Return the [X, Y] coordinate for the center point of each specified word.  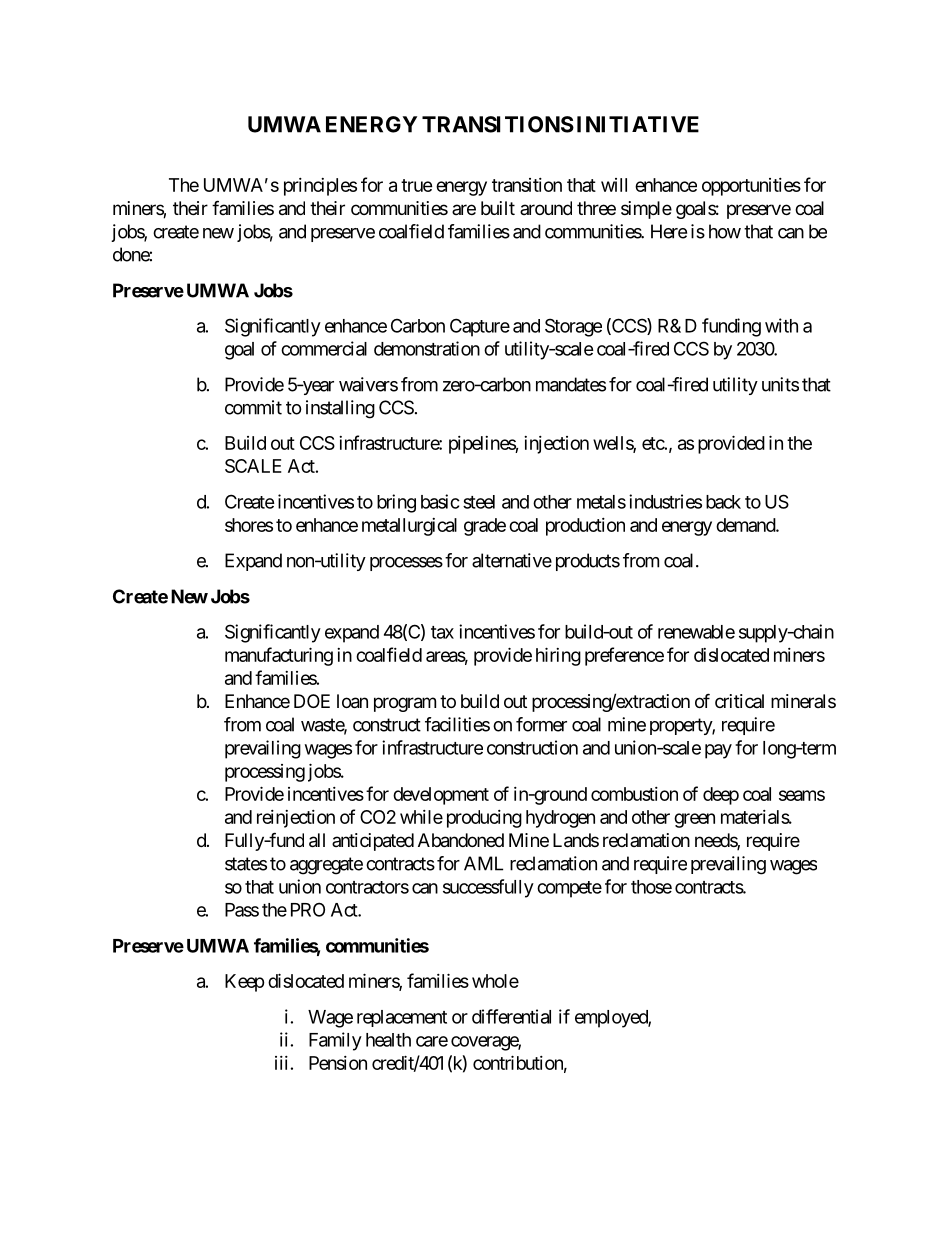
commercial [324, 348]
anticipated [373, 842]
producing [484, 819]
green [694, 820]
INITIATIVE [638, 124]
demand [746, 525]
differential [511, 1016]
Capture [480, 327]
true [417, 185]
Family [335, 1041]
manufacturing [279, 656]
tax [442, 632]
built [498, 208]
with [781, 325]
